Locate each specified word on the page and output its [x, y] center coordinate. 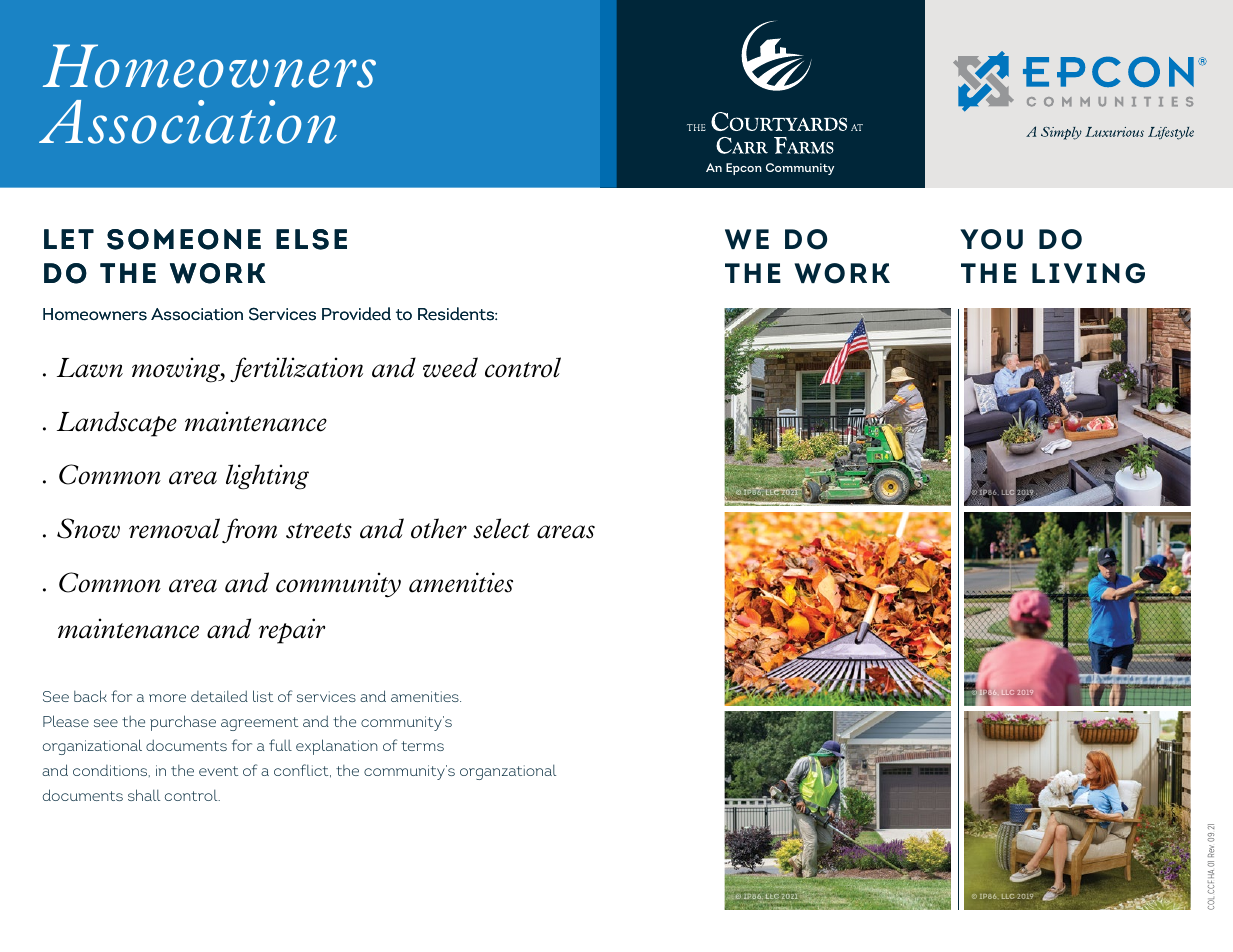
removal [174, 528]
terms [422, 746]
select [501, 528]
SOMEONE [184, 239]
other [439, 528]
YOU [991, 239]
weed [450, 367]
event [218, 771]
